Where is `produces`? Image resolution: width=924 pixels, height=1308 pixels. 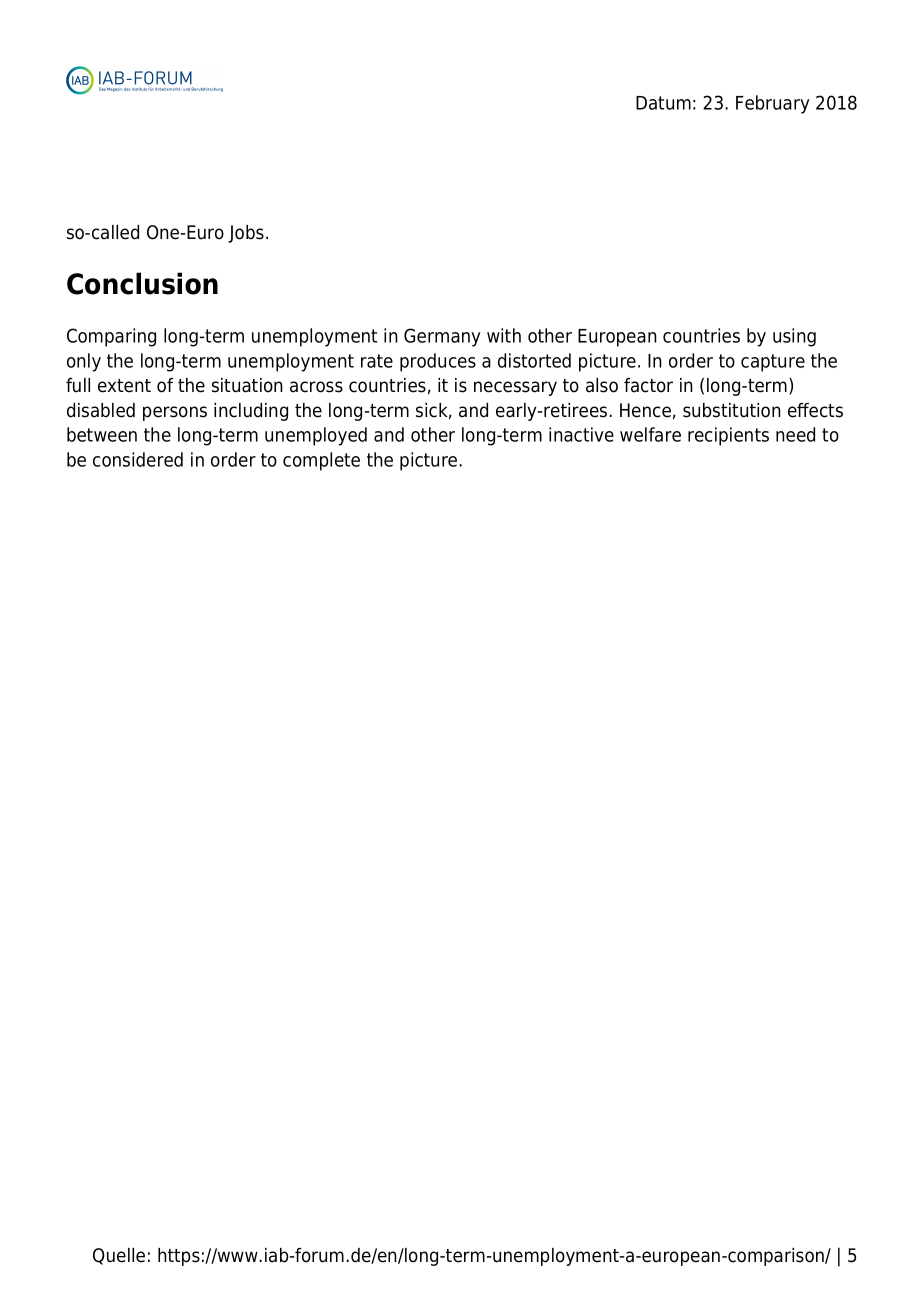 produces is located at coordinates (438, 362).
